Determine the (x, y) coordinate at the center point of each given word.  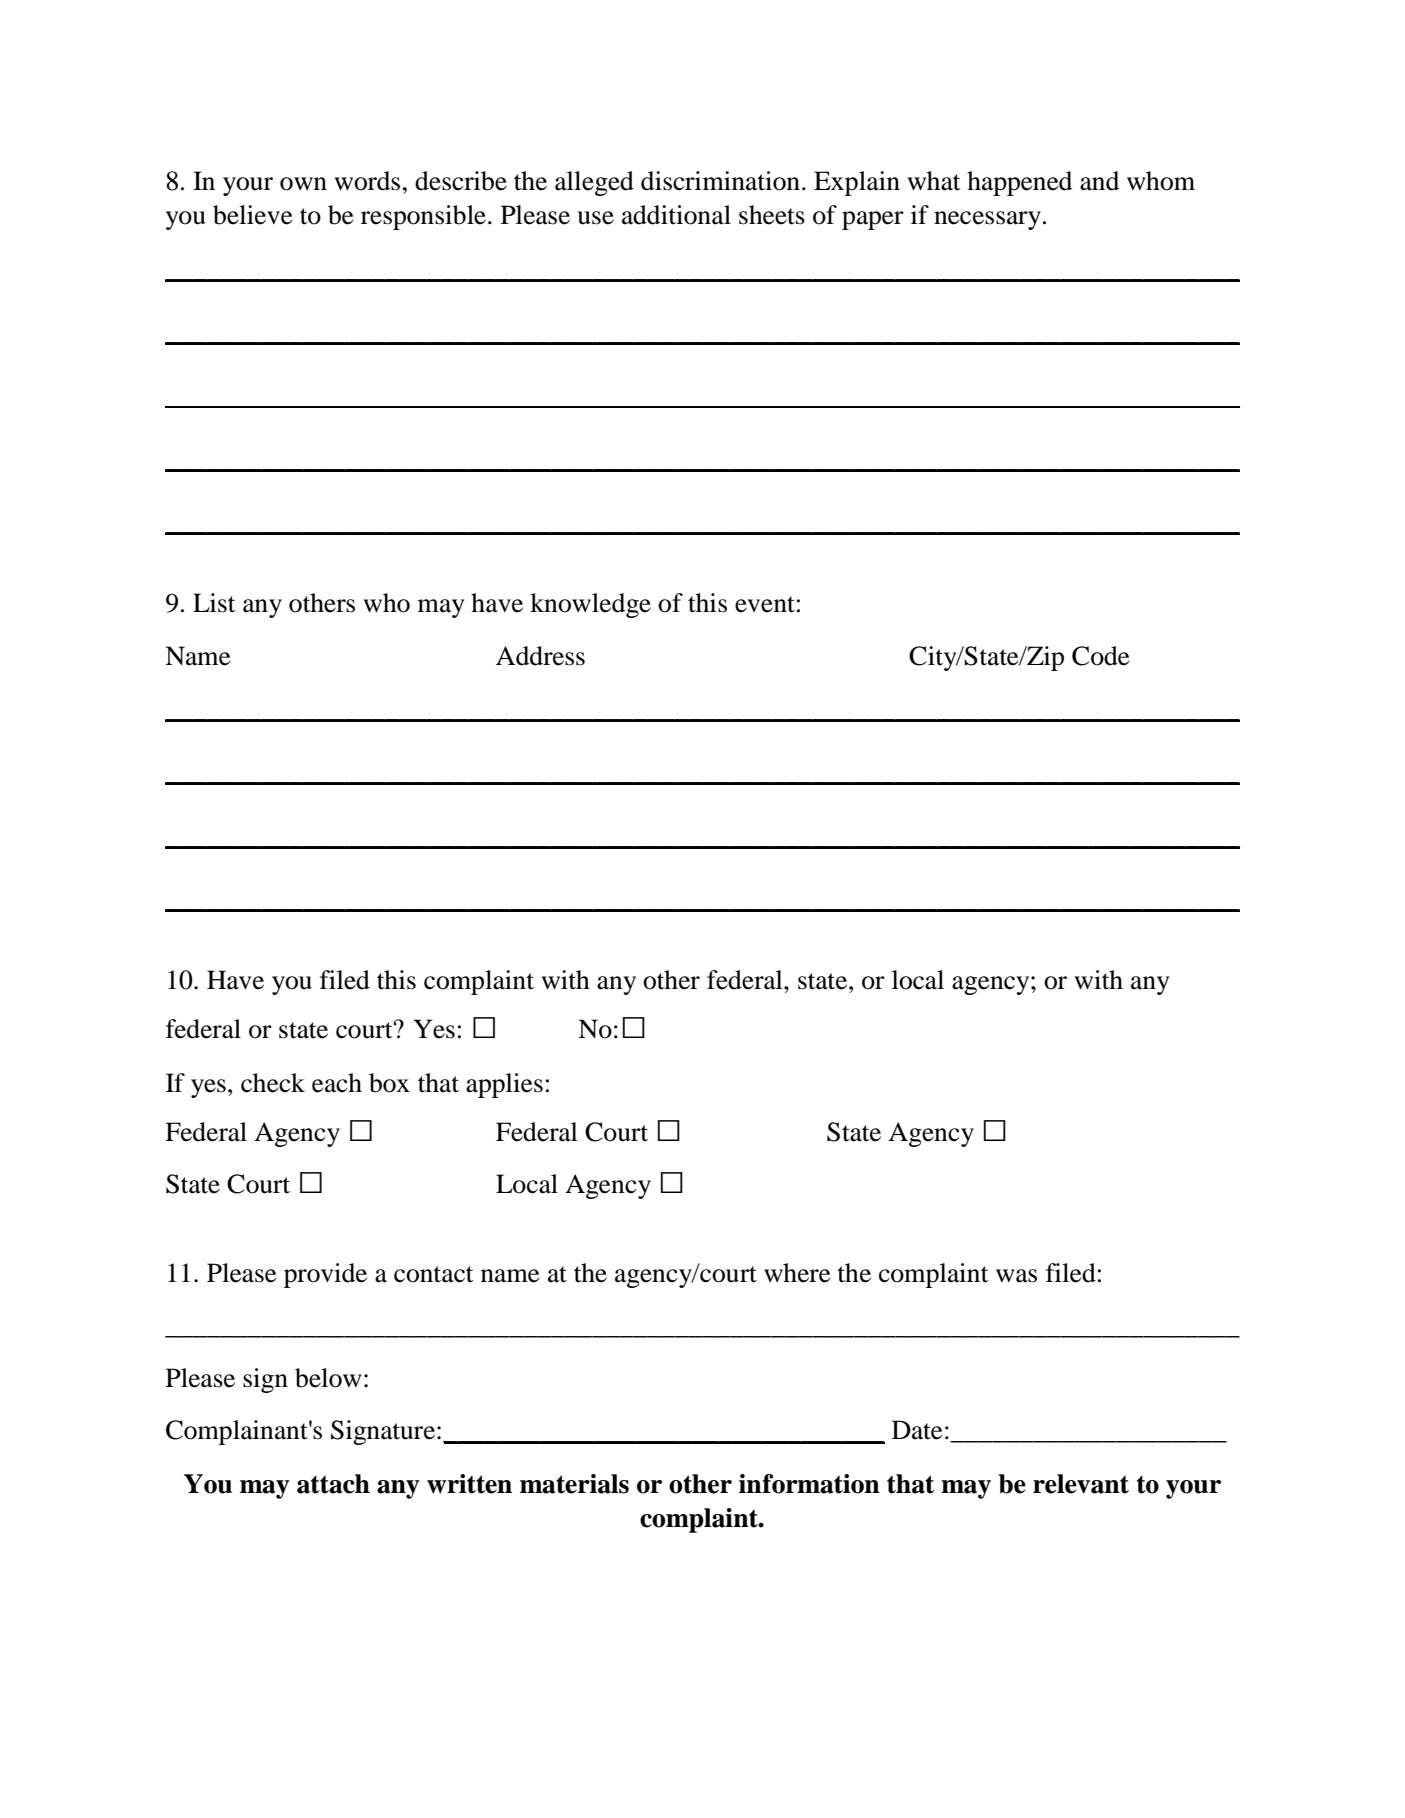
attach (333, 1484)
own (303, 184)
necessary (987, 220)
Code (1100, 656)
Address (540, 656)
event (765, 604)
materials (574, 1484)
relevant (1081, 1484)
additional (676, 215)
